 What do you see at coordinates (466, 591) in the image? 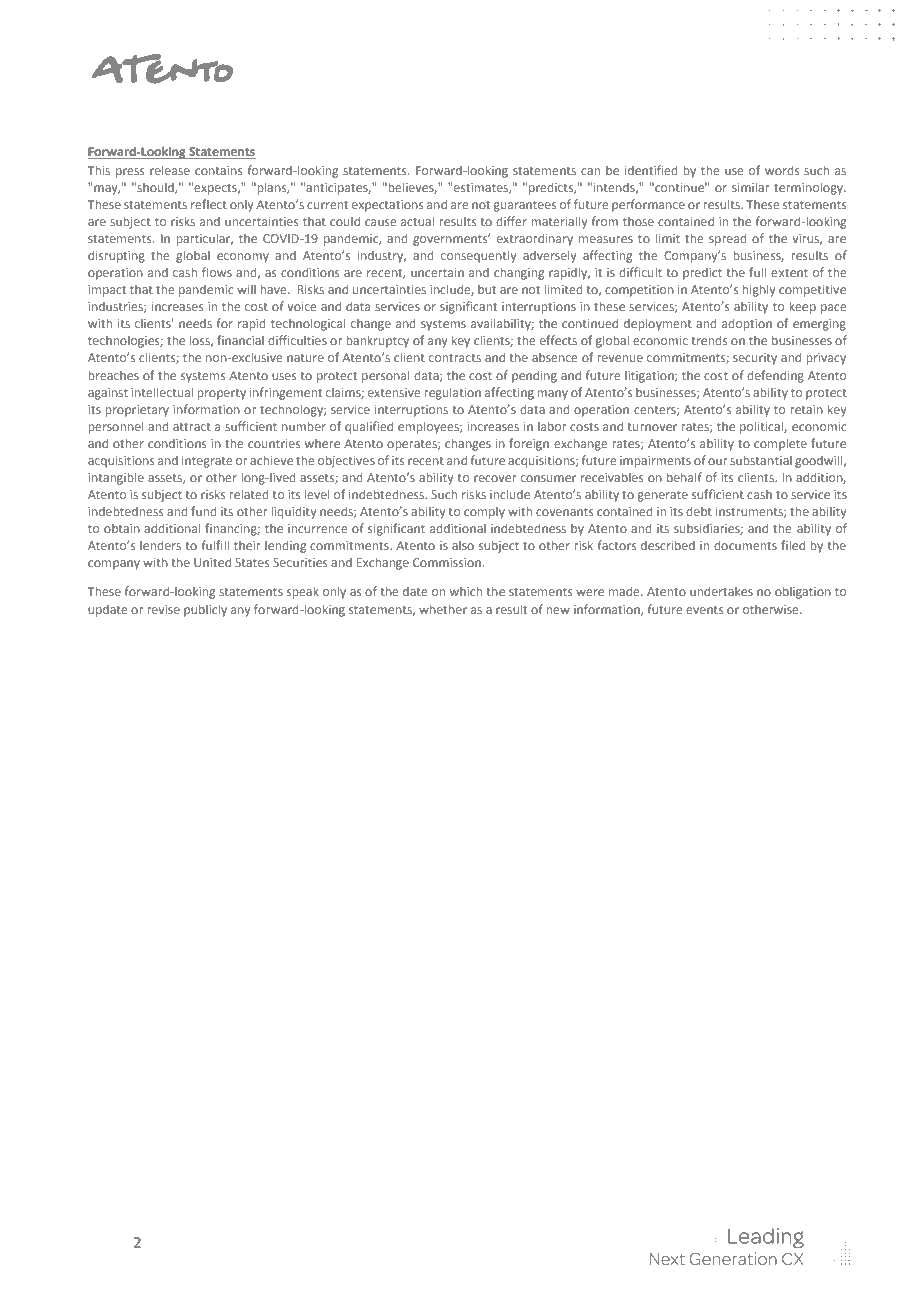
I see `which` at bounding box center [466, 591].
